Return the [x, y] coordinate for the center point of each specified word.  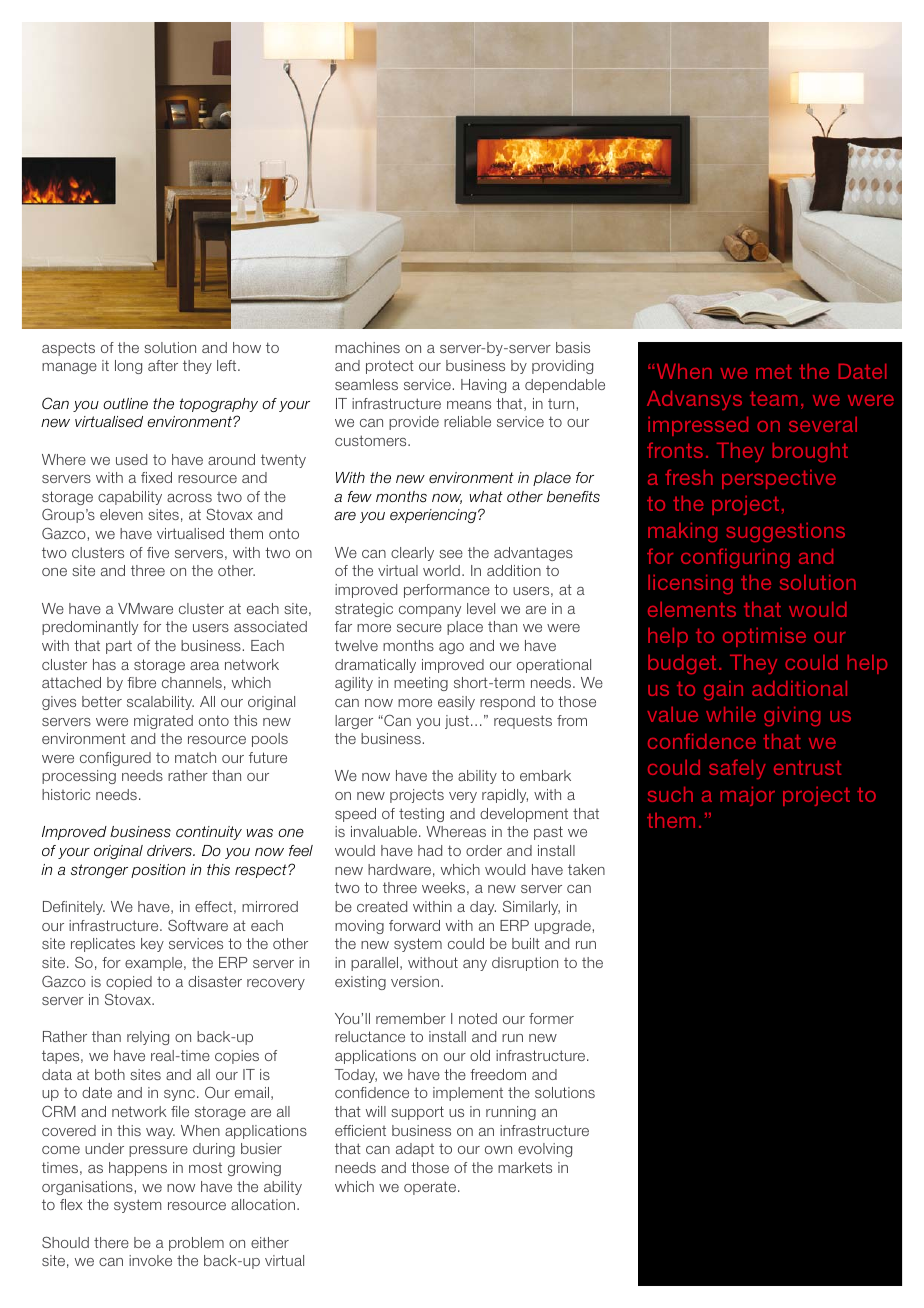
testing [421, 815]
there [111, 1242]
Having [483, 386]
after [163, 365]
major [747, 796]
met [774, 371]
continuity [209, 833]
